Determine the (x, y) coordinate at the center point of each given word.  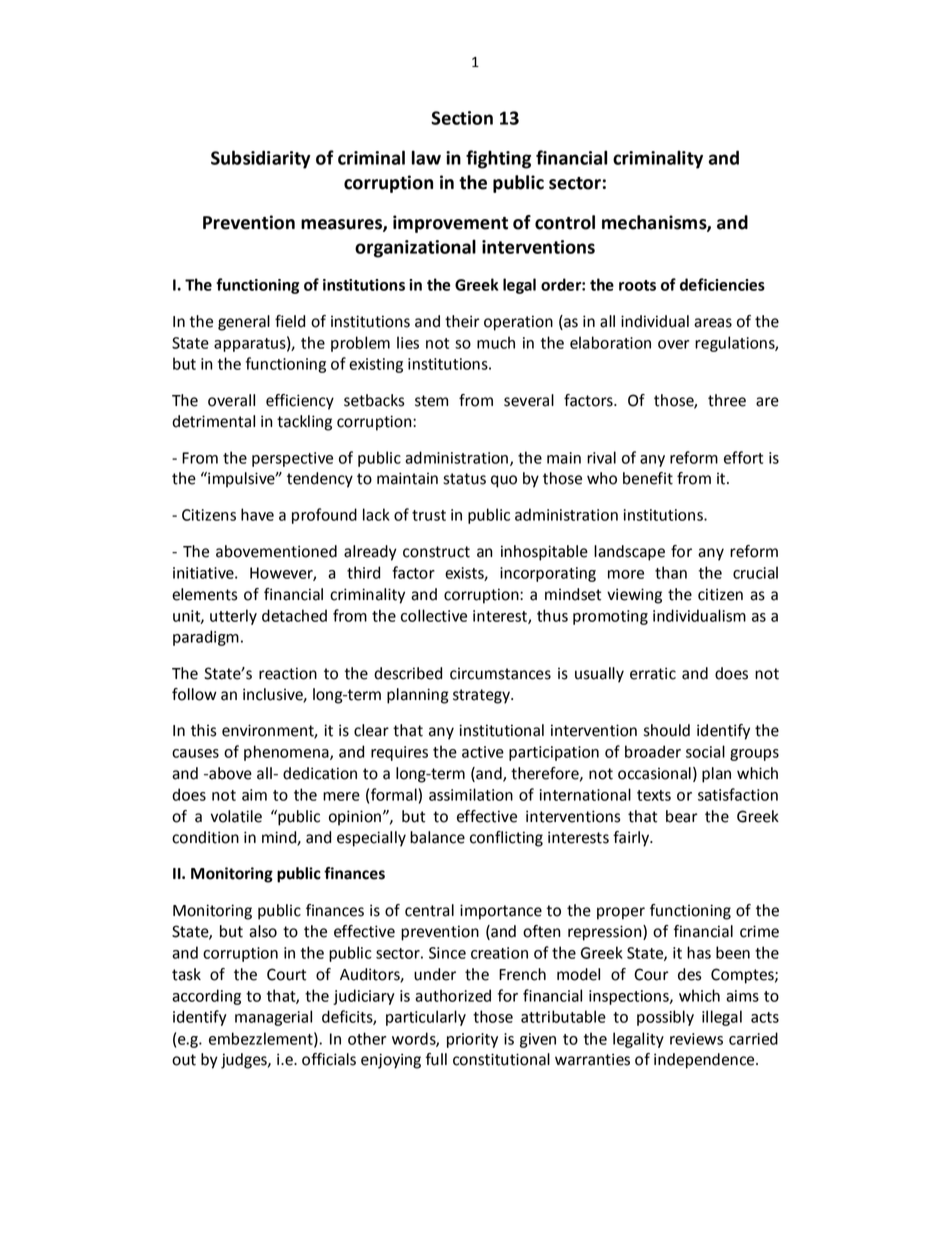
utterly (233, 617)
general (244, 323)
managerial (273, 1018)
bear (682, 816)
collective (434, 615)
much (496, 342)
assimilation (471, 794)
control (565, 222)
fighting (498, 159)
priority (472, 1040)
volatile (236, 816)
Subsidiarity (261, 159)
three (727, 400)
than (671, 572)
